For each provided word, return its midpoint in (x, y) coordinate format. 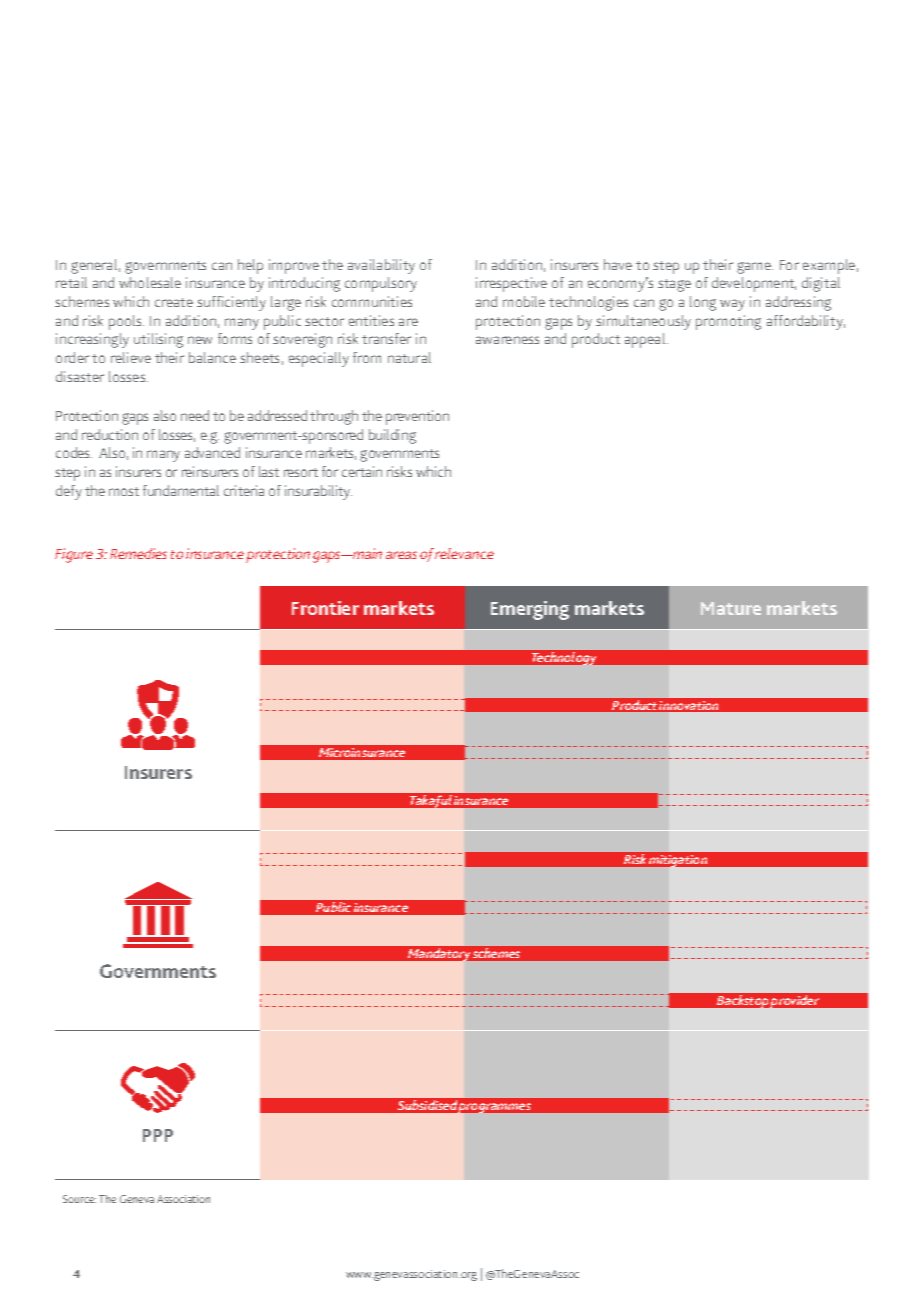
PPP (158, 1135)
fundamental (181, 490)
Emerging (530, 610)
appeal (646, 340)
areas (401, 555)
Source (79, 1199)
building (392, 436)
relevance (464, 553)
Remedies (138, 553)
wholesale (150, 282)
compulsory (381, 284)
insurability (318, 492)
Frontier (325, 608)
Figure (74, 555)
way (732, 305)
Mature (731, 608)
